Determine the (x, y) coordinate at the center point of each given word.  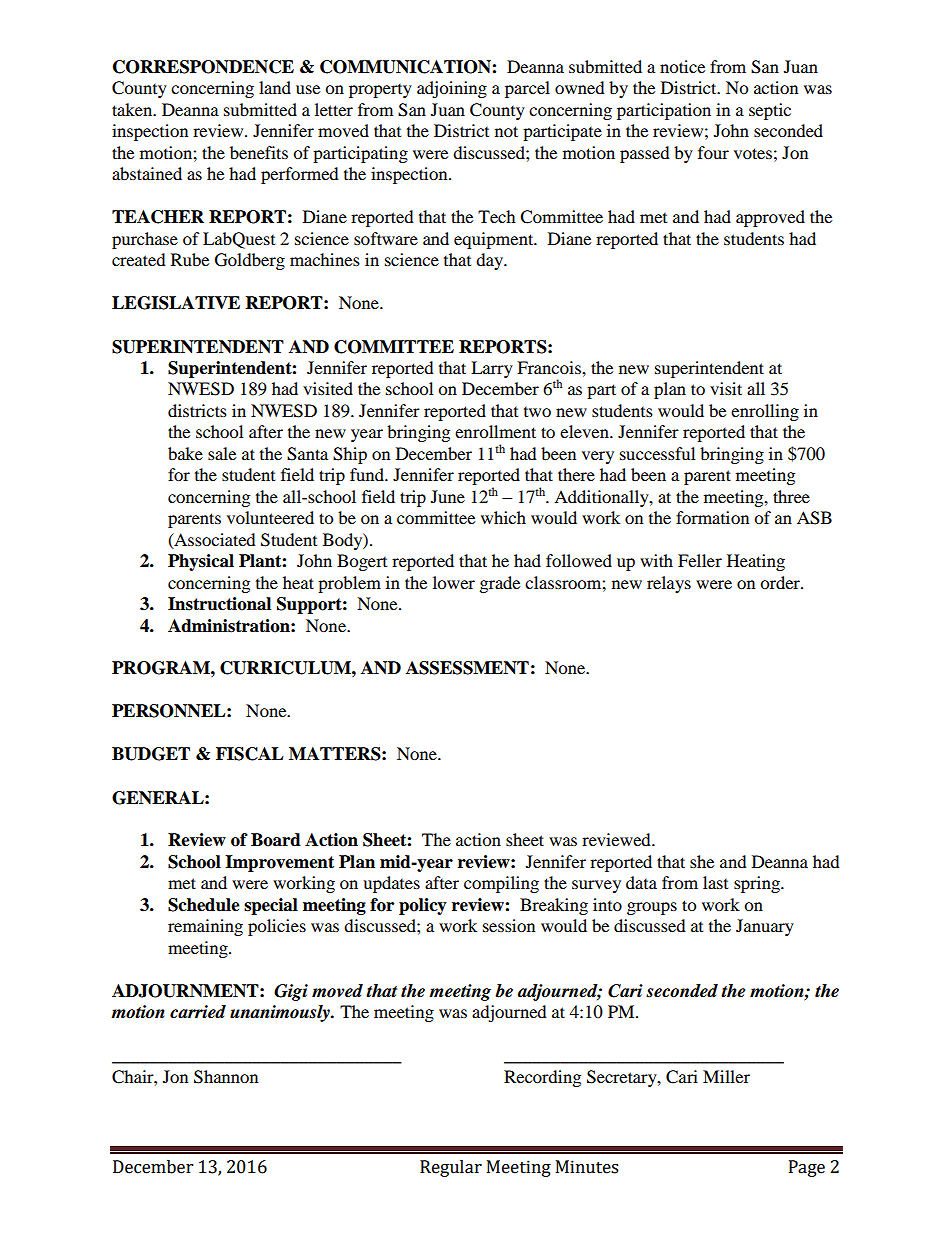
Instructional (219, 604)
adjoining (452, 89)
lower (454, 582)
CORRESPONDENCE (203, 67)
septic (770, 111)
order (781, 582)
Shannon (226, 1077)
